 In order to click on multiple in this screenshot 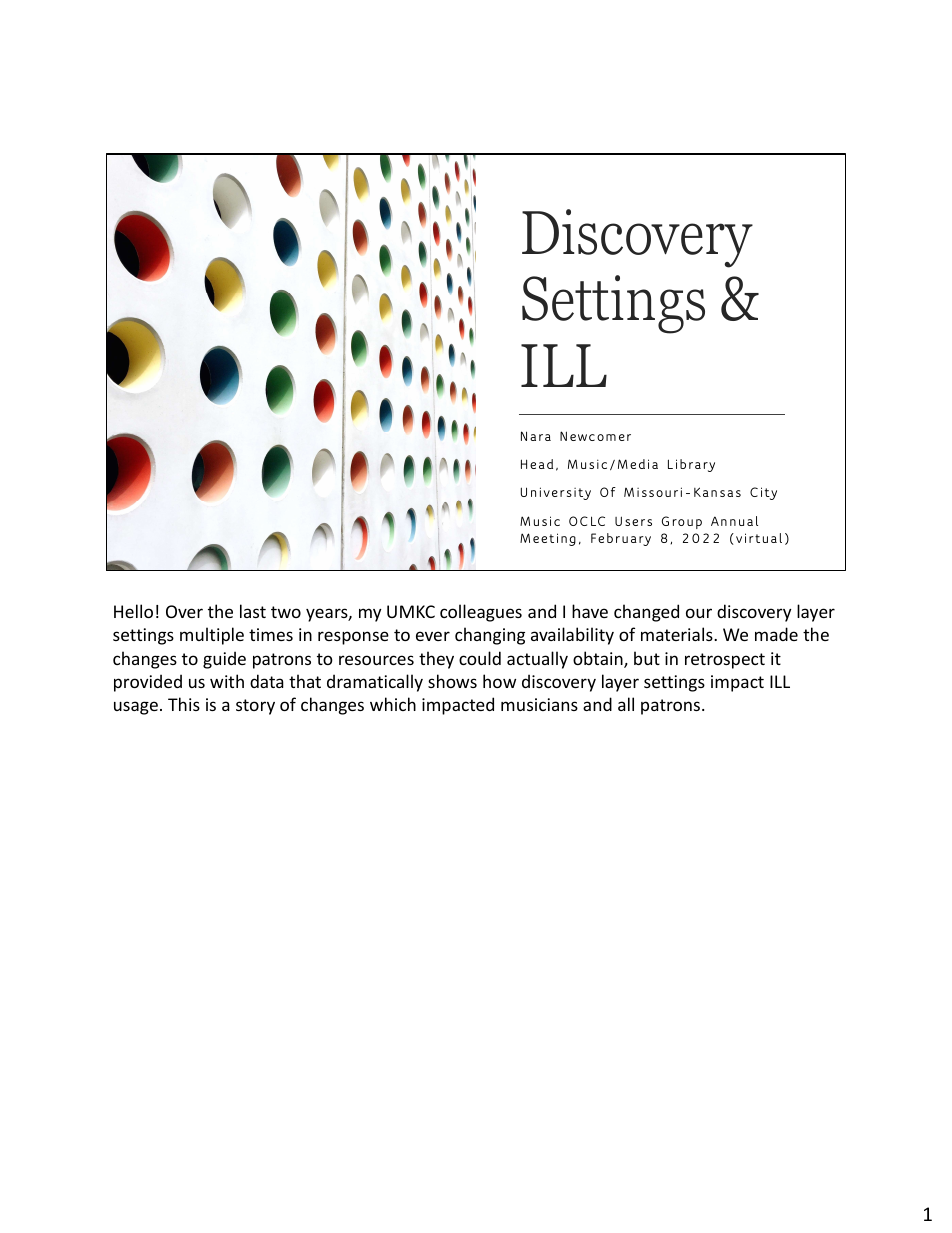, I will do `click(212, 636)`.
